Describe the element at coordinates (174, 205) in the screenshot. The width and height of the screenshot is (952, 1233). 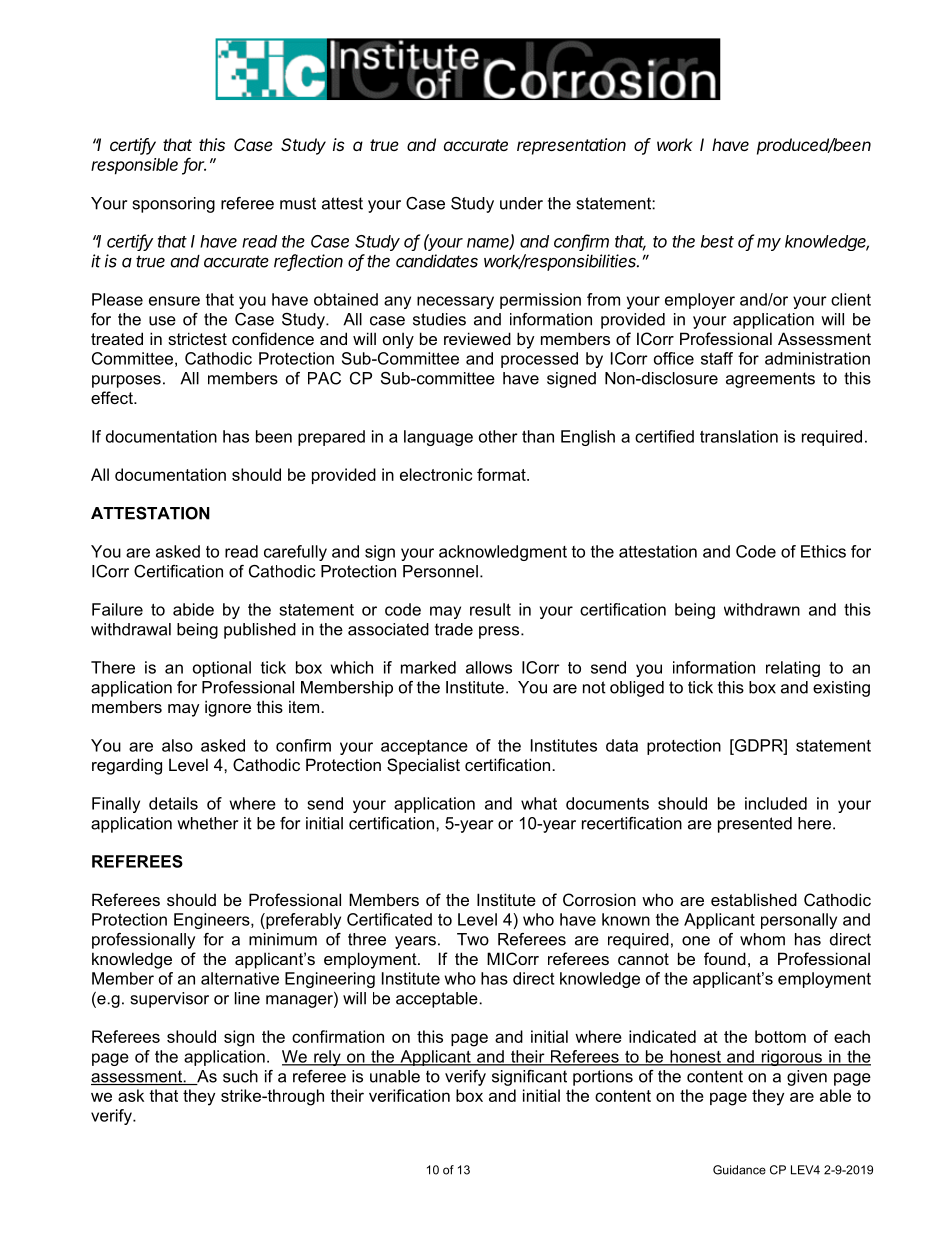
I see `sponsoring` at that location.
